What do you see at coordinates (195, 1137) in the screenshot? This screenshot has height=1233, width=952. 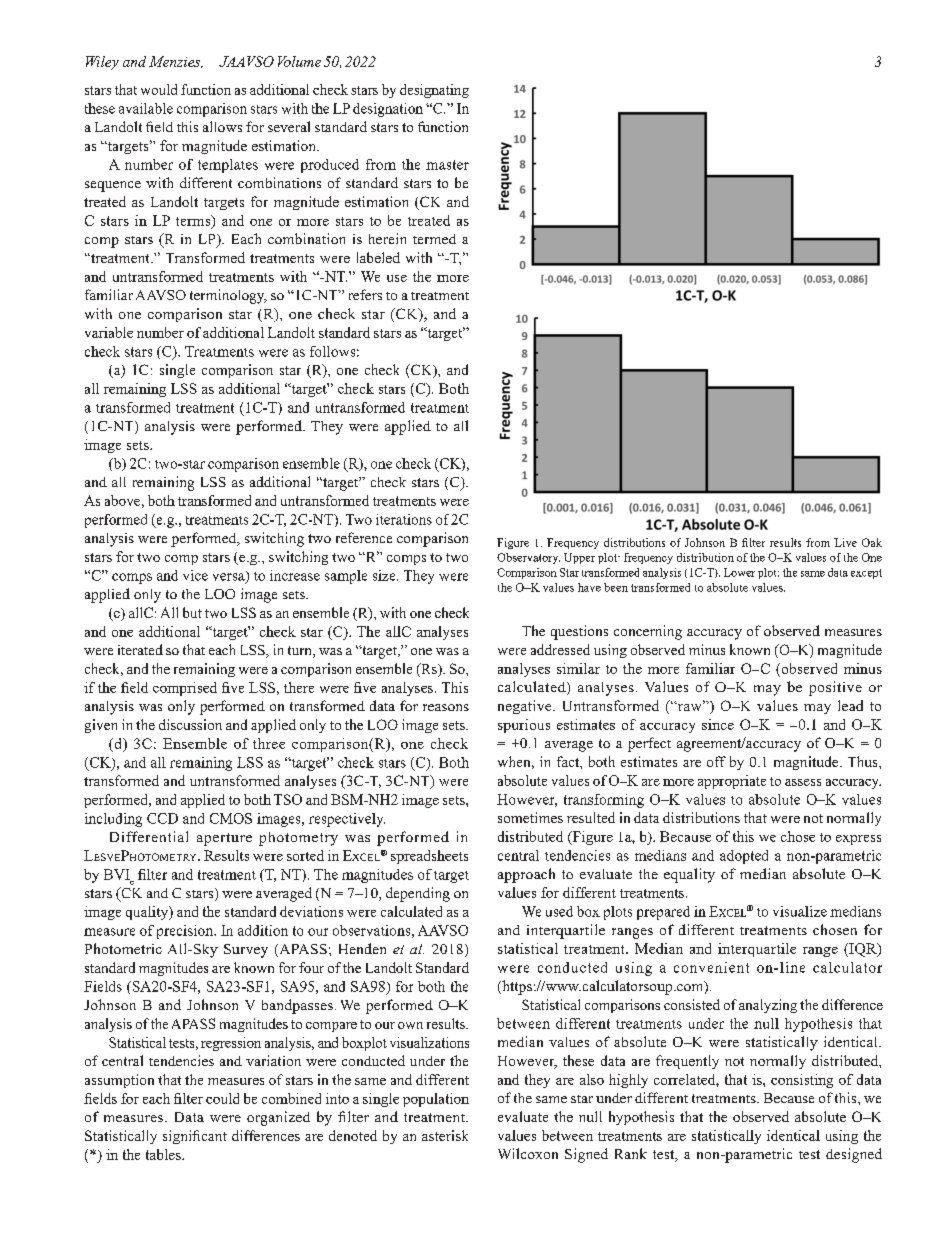 I see `significant` at bounding box center [195, 1137].
